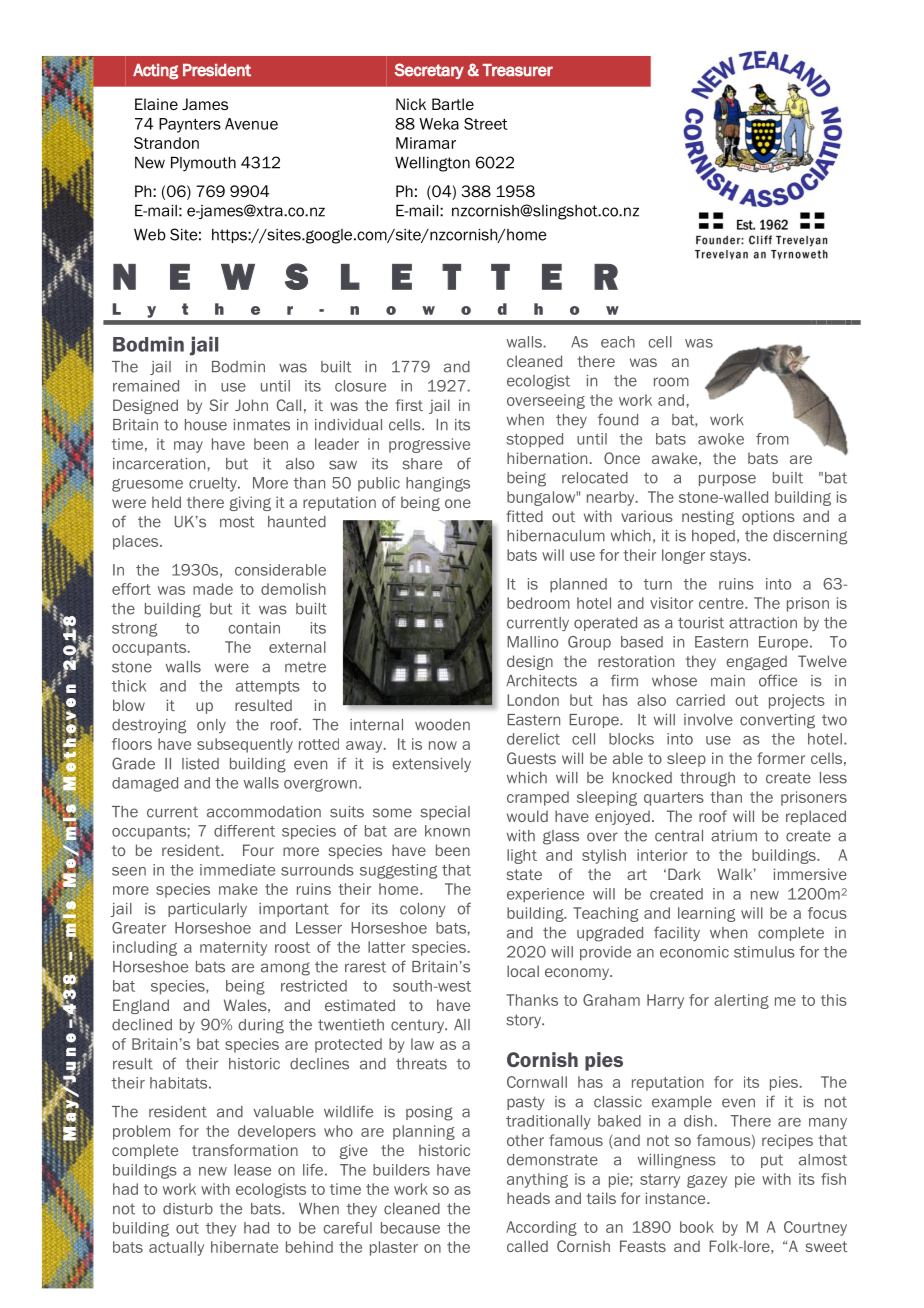 This page has height=1308, width=924. I want to click on Architects, so click(541, 681).
